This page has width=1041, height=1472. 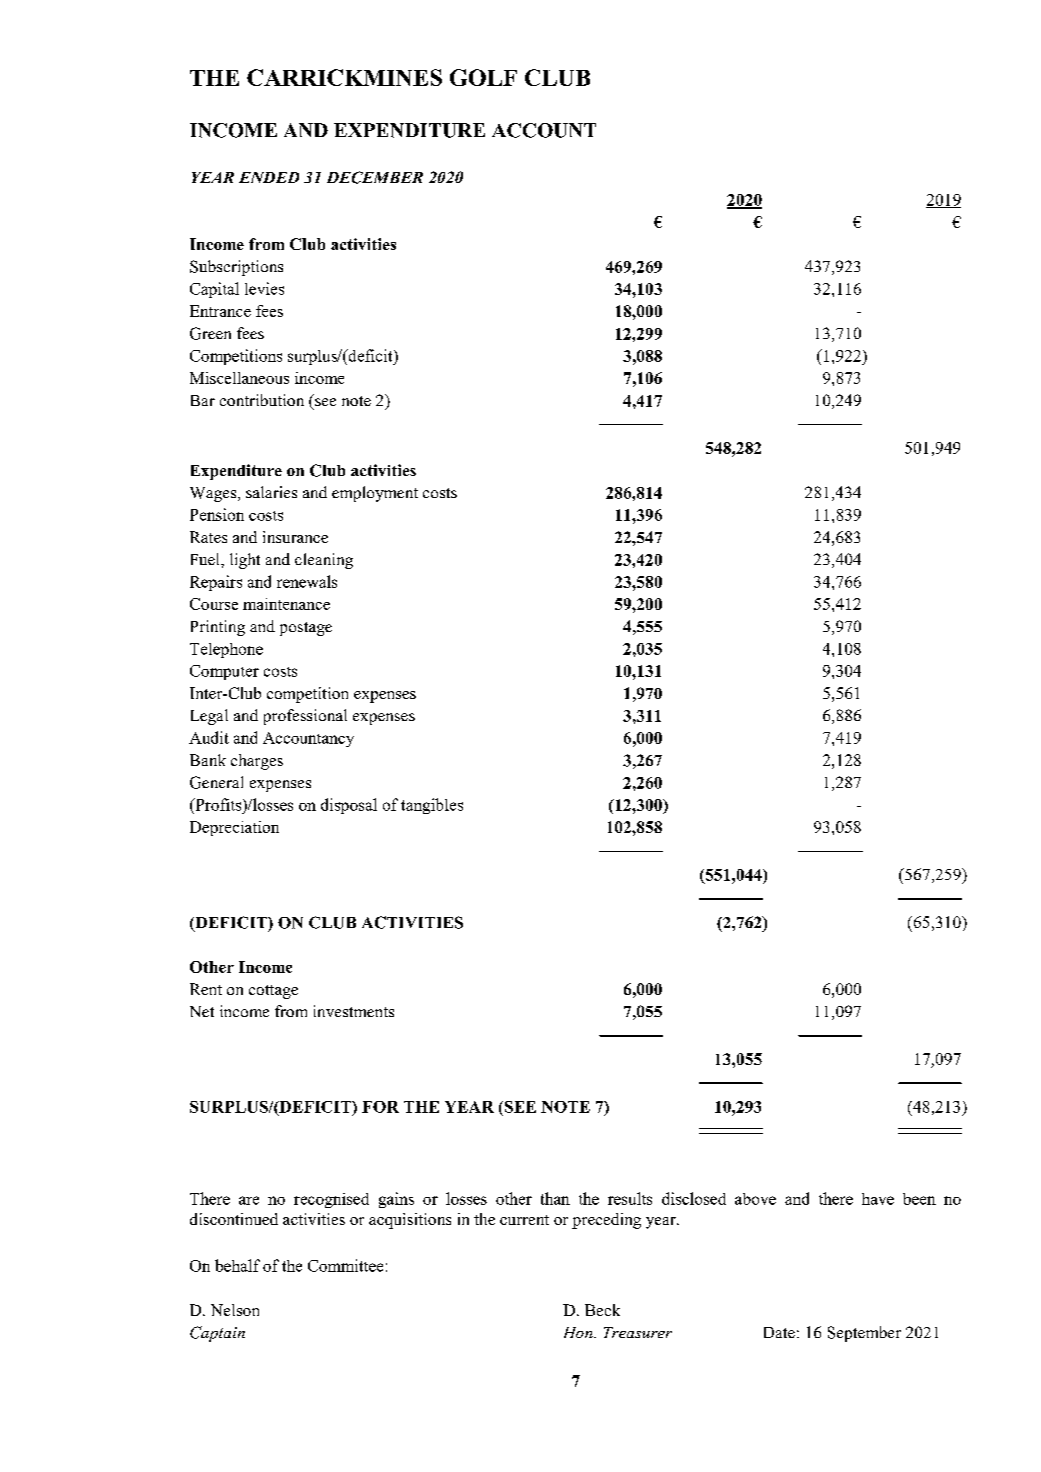 I want to click on have, so click(x=878, y=1199).
